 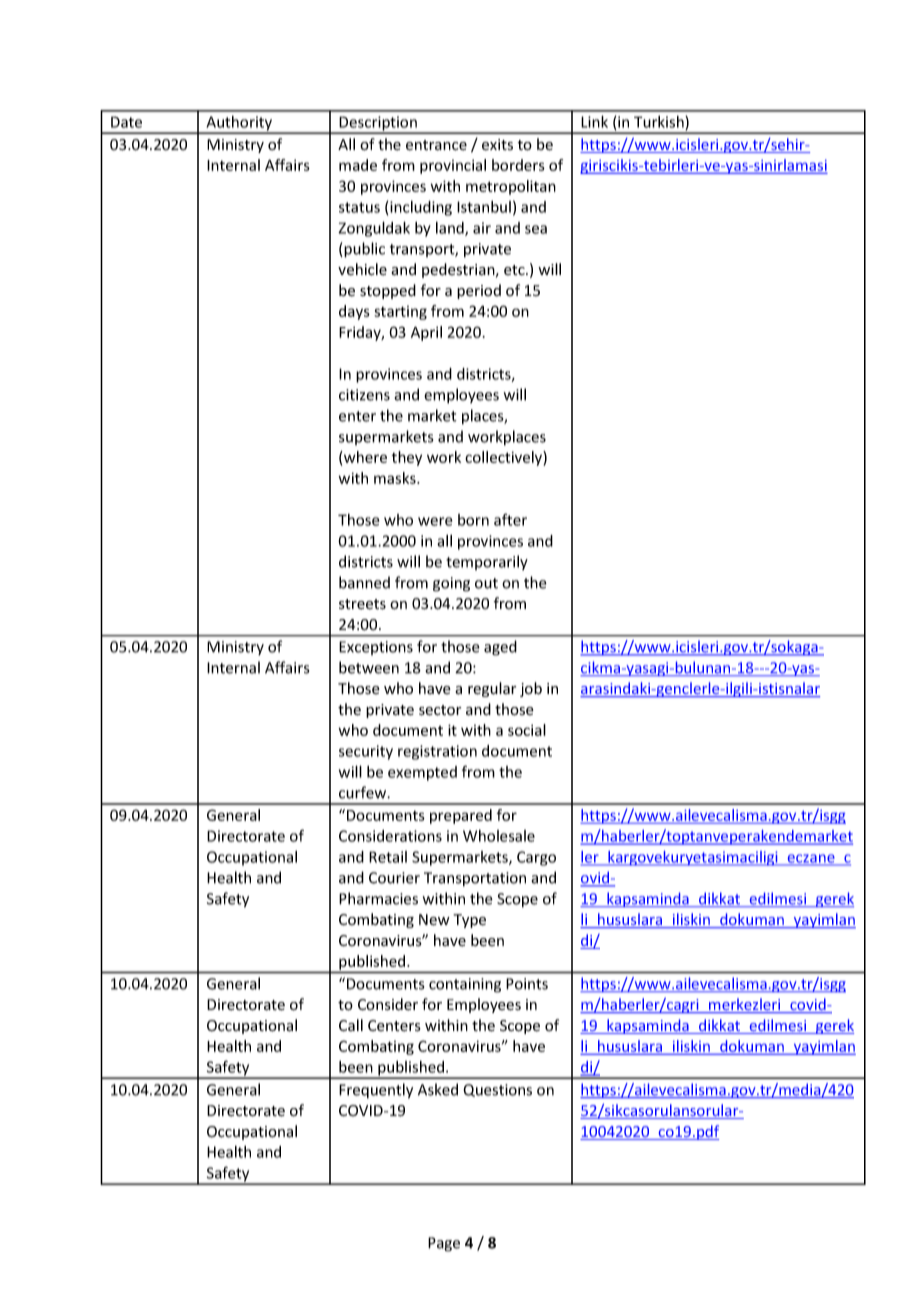 I want to click on Retail, so click(x=388, y=857).
